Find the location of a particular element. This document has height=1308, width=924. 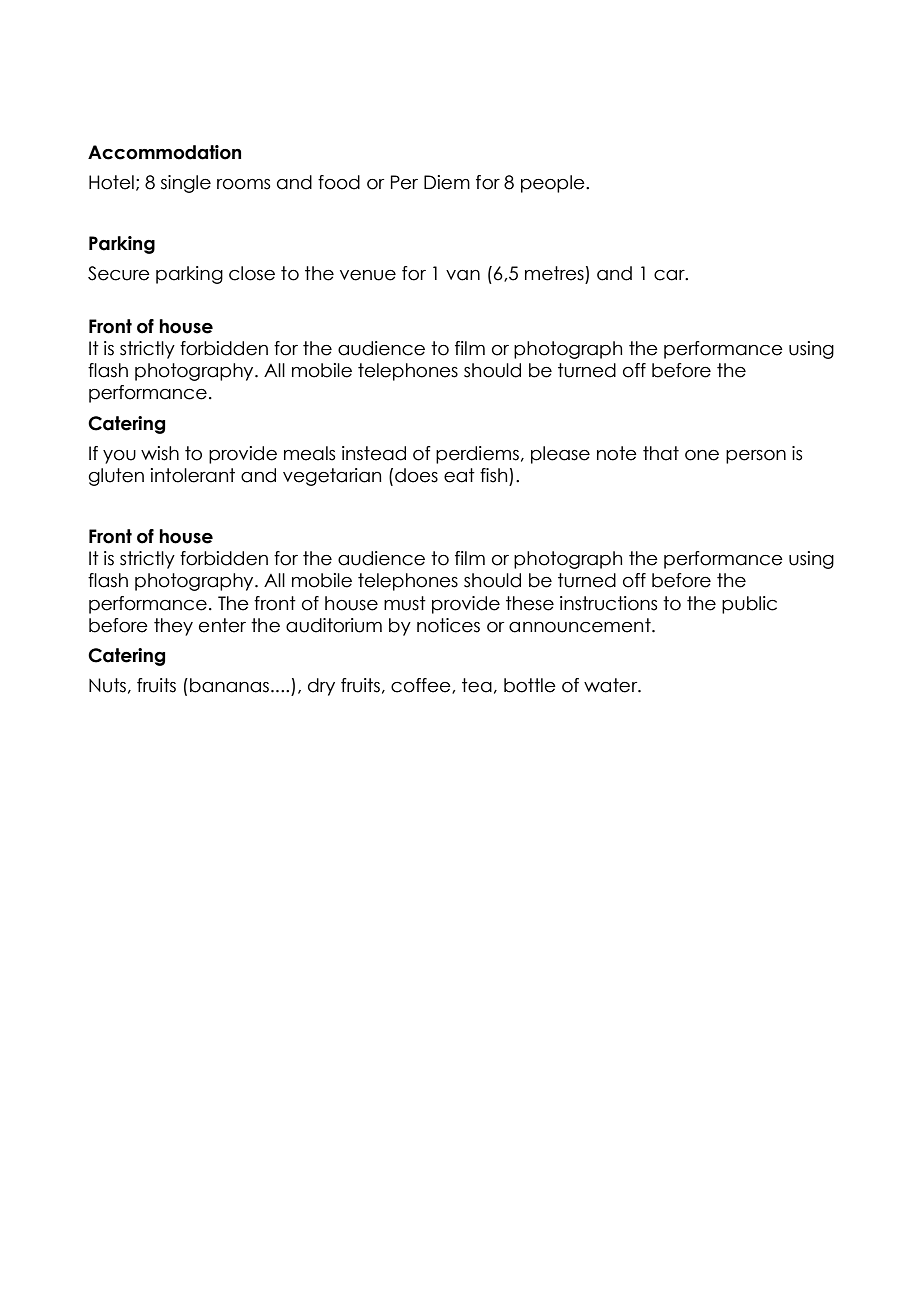

Secure is located at coordinates (119, 273).
